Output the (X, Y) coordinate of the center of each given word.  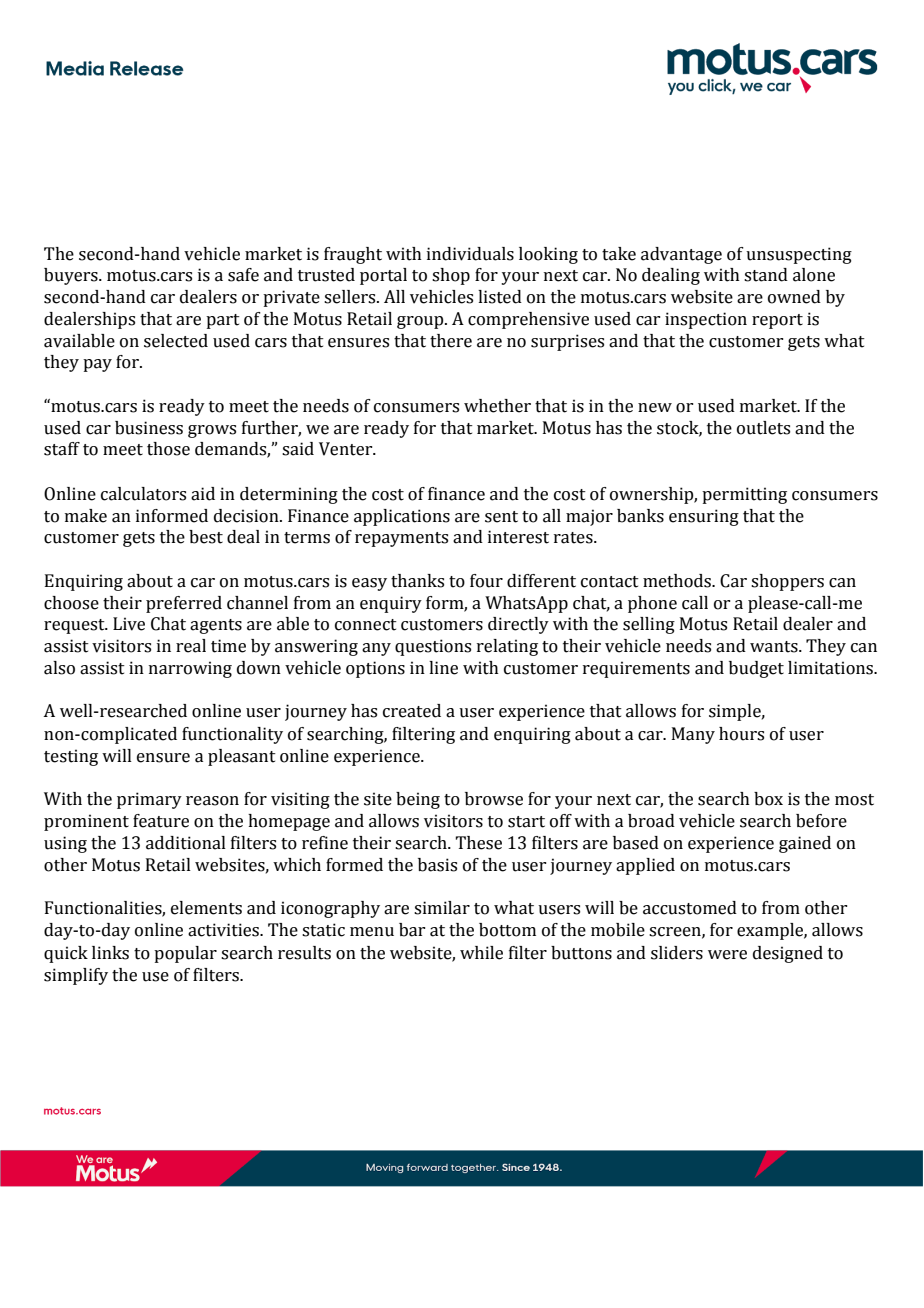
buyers (72, 276)
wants (775, 647)
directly (518, 625)
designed (788, 954)
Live (129, 624)
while (481, 953)
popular (185, 954)
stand (766, 275)
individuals (470, 254)
